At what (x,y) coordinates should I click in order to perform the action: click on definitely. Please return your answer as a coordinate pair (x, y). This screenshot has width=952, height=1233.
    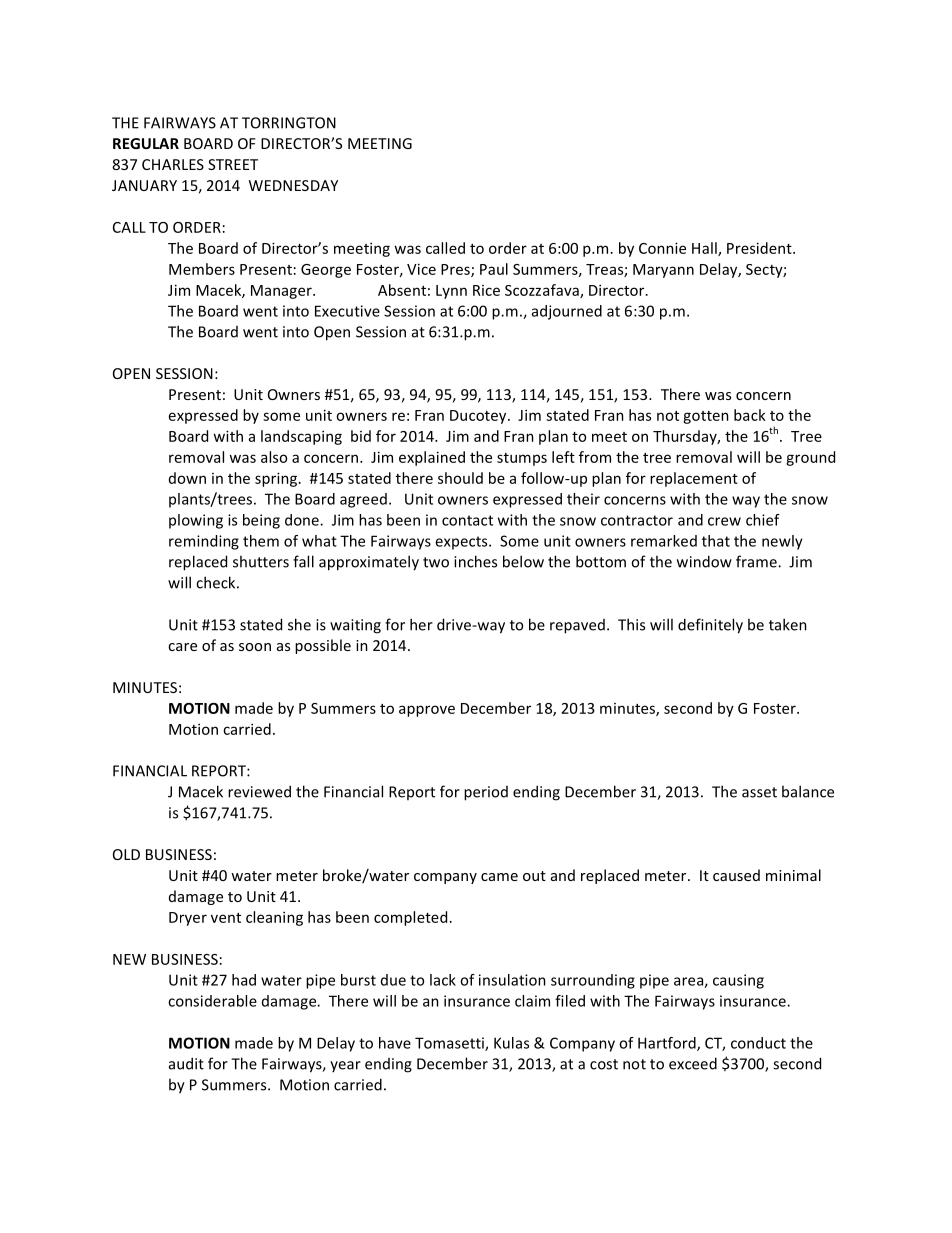
    Looking at the image, I should click on (710, 626).
